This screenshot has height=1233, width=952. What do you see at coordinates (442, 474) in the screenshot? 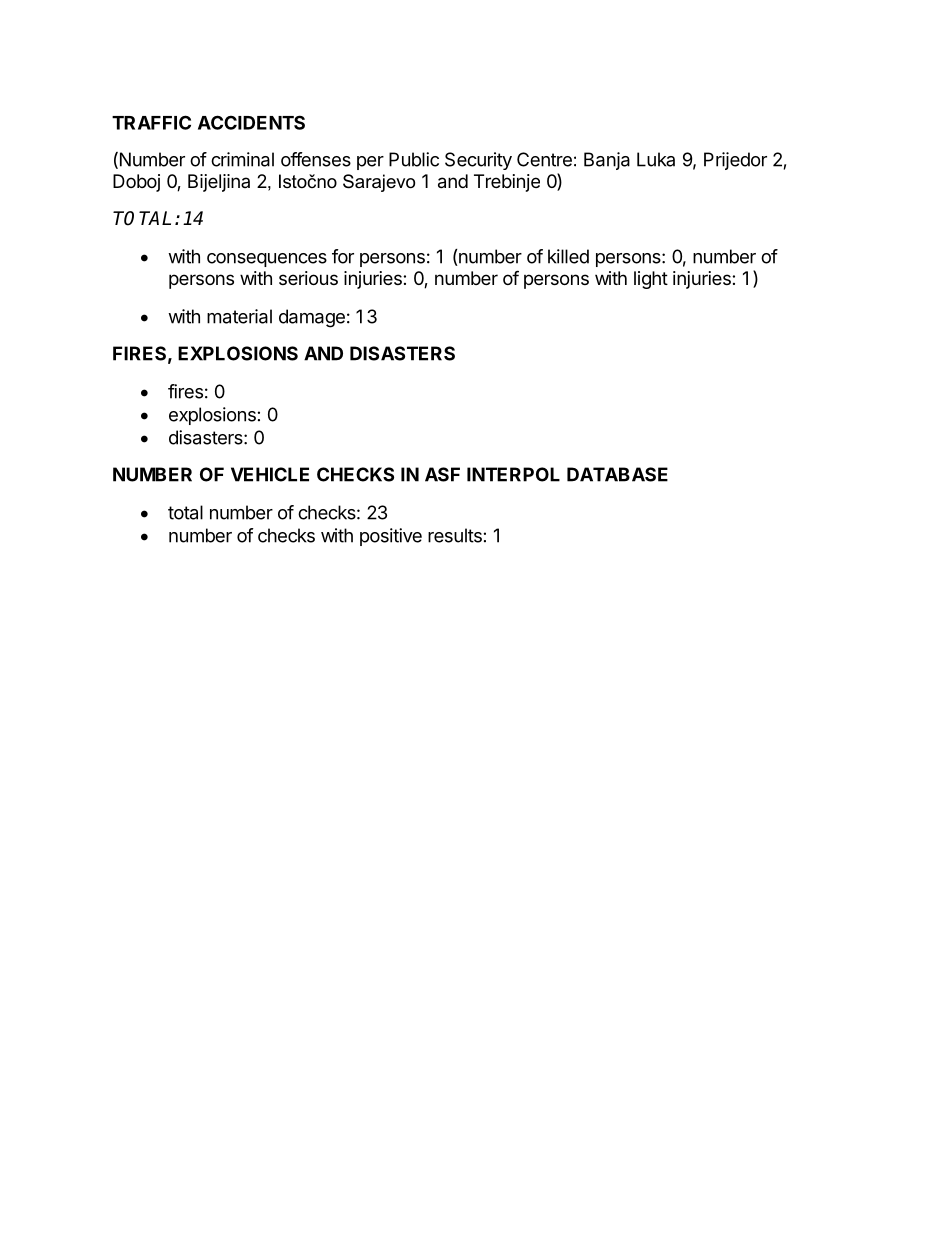
I see `ASF` at bounding box center [442, 474].
